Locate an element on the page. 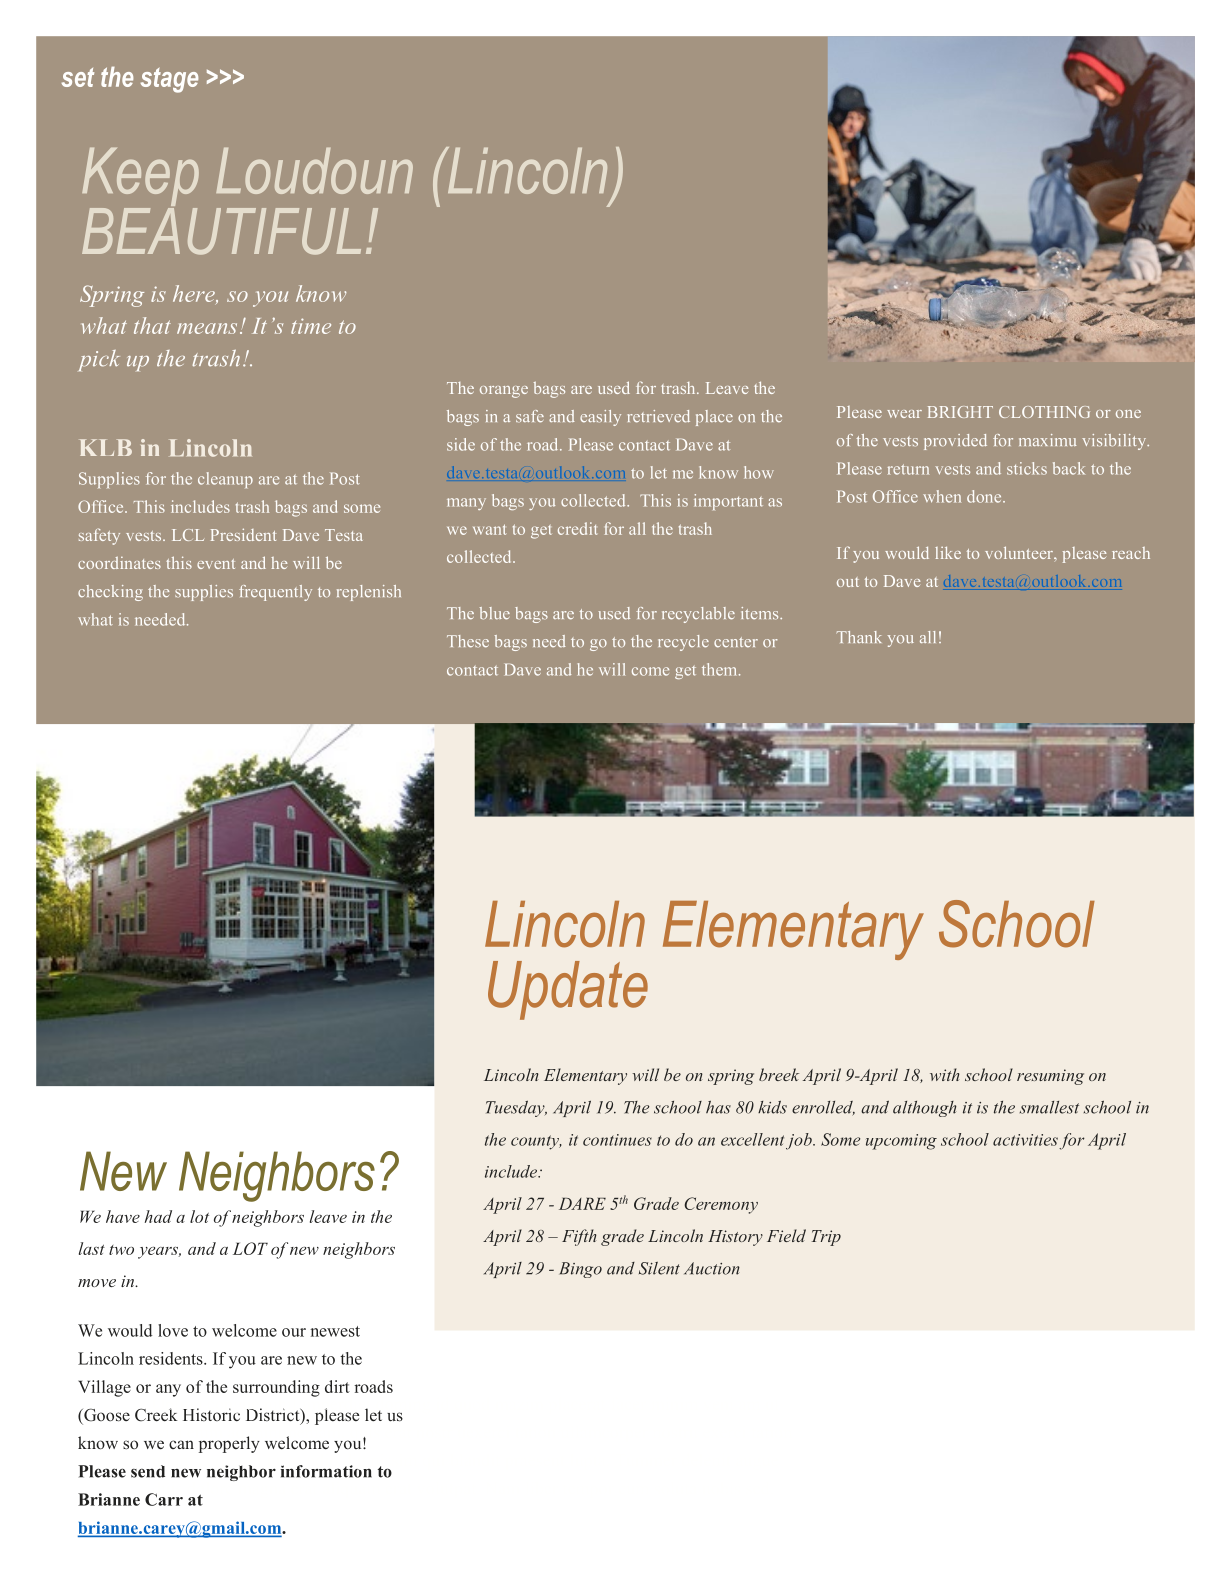  Trip is located at coordinates (826, 1238).
